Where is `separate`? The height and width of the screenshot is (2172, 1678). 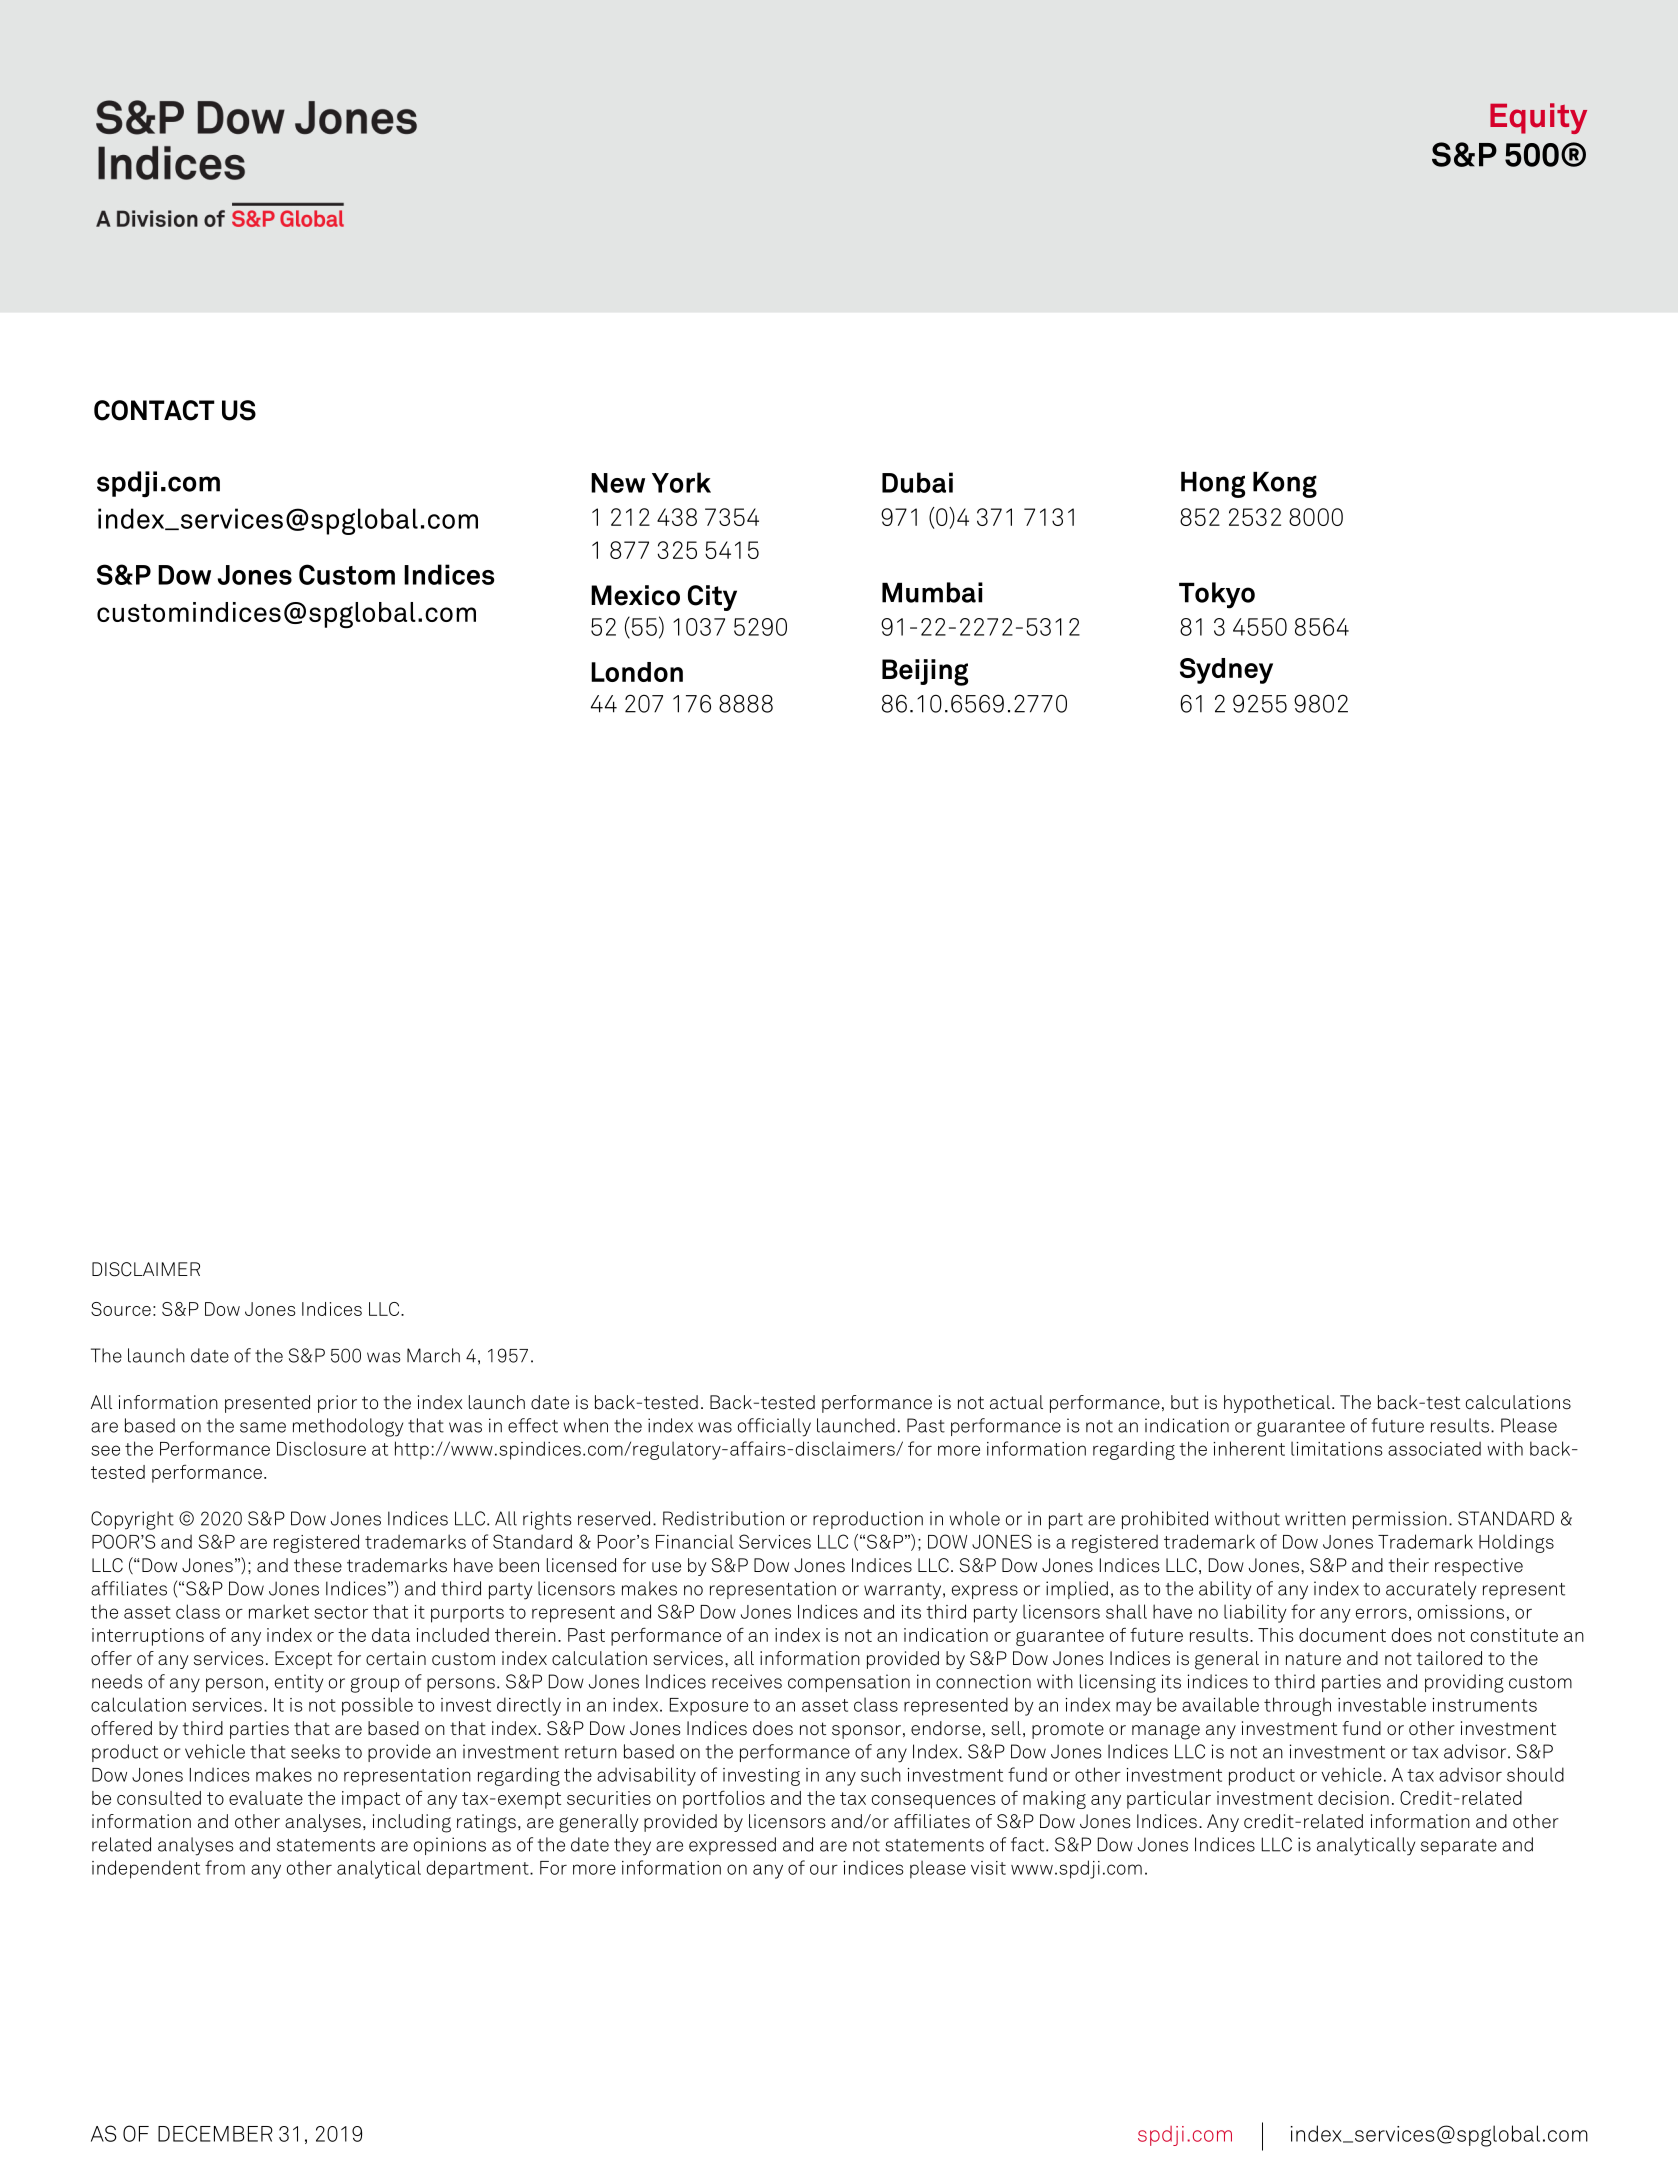 separate is located at coordinates (1459, 1847).
